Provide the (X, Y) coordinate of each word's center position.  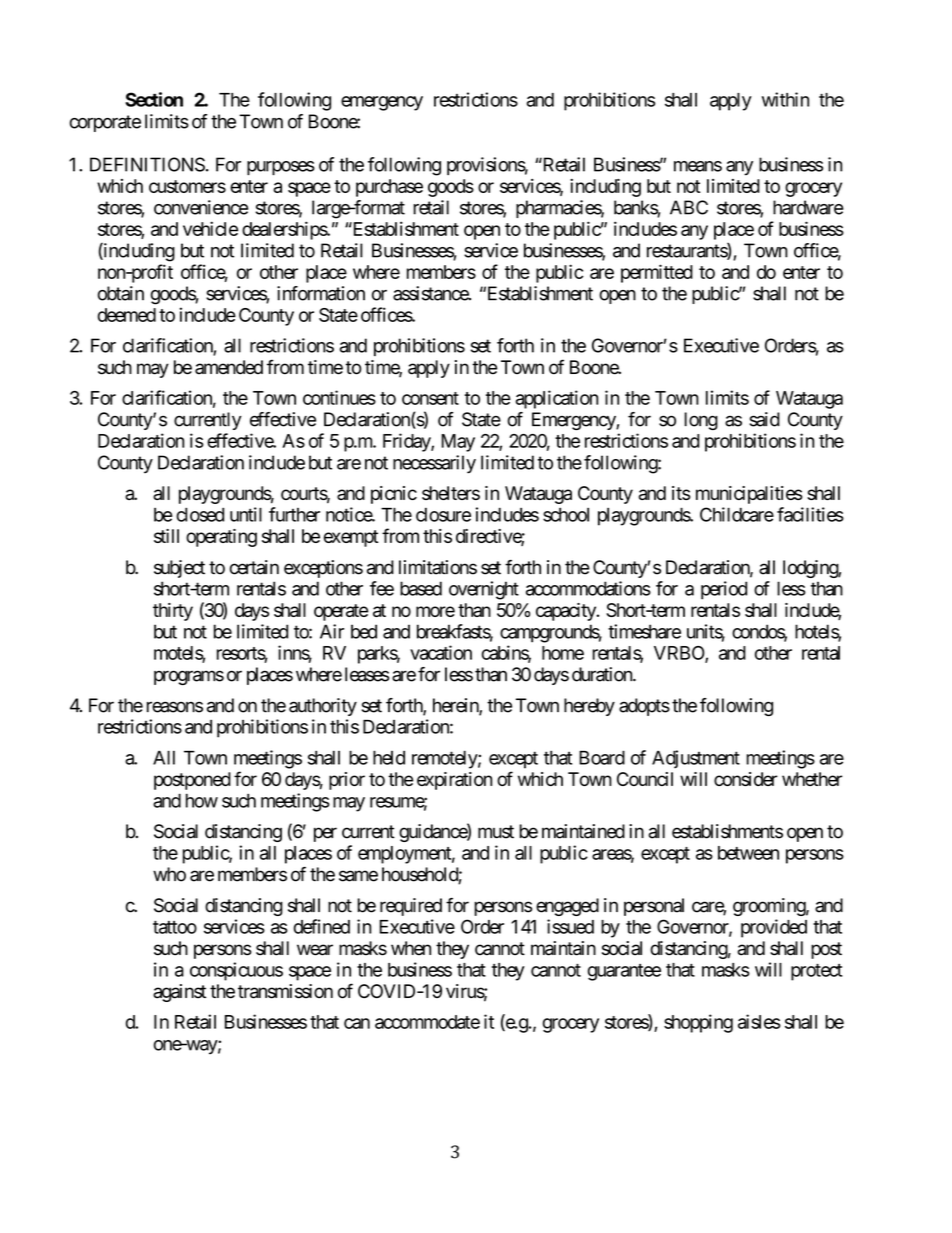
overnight (484, 590)
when (411, 948)
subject (179, 569)
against (179, 993)
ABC (689, 207)
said (764, 419)
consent (430, 398)
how (202, 800)
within (785, 99)
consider (746, 779)
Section (154, 99)
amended (229, 367)
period (724, 590)
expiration (454, 781)
